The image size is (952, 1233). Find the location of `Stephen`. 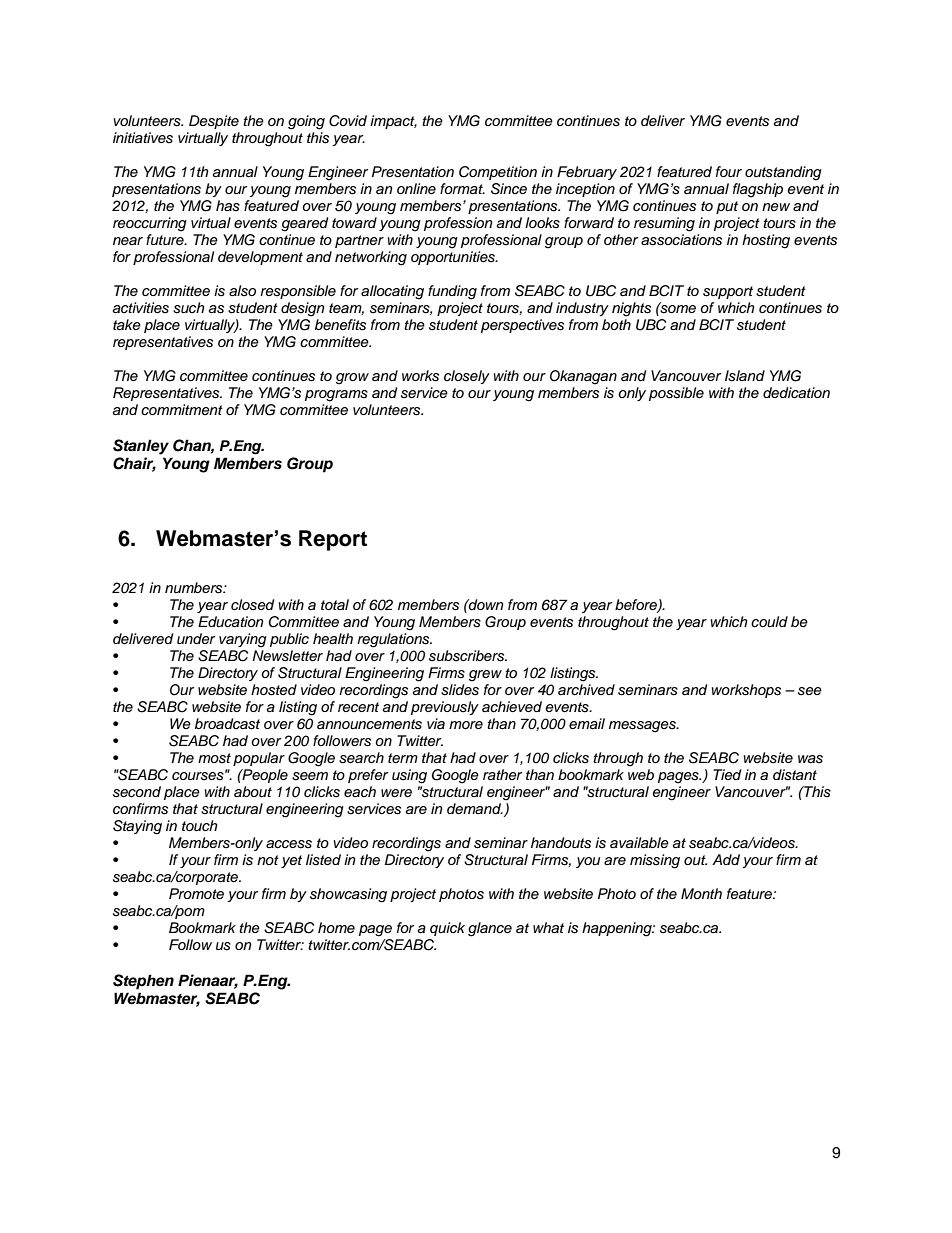

Stephen is located at coordinates (143, 982).
